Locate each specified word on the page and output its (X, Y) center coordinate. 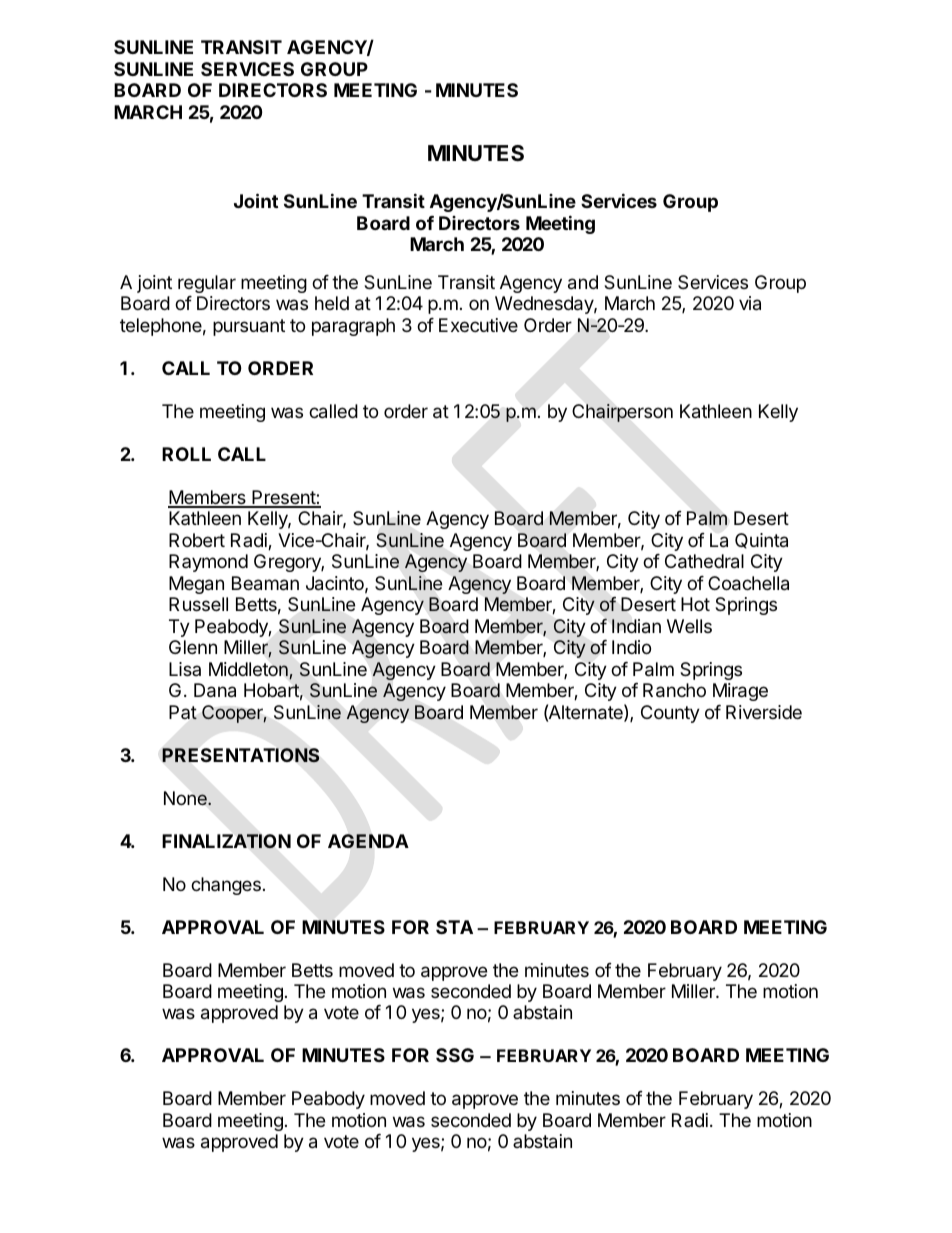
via (750, 303)
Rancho (674, 690)
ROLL (186, 454)
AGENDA (368, 841)
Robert (197, 540)
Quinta (761, 541)
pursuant (249, 327)
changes (226, 886)
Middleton (249, 670)
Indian (636, 626)
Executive (478, 325)
